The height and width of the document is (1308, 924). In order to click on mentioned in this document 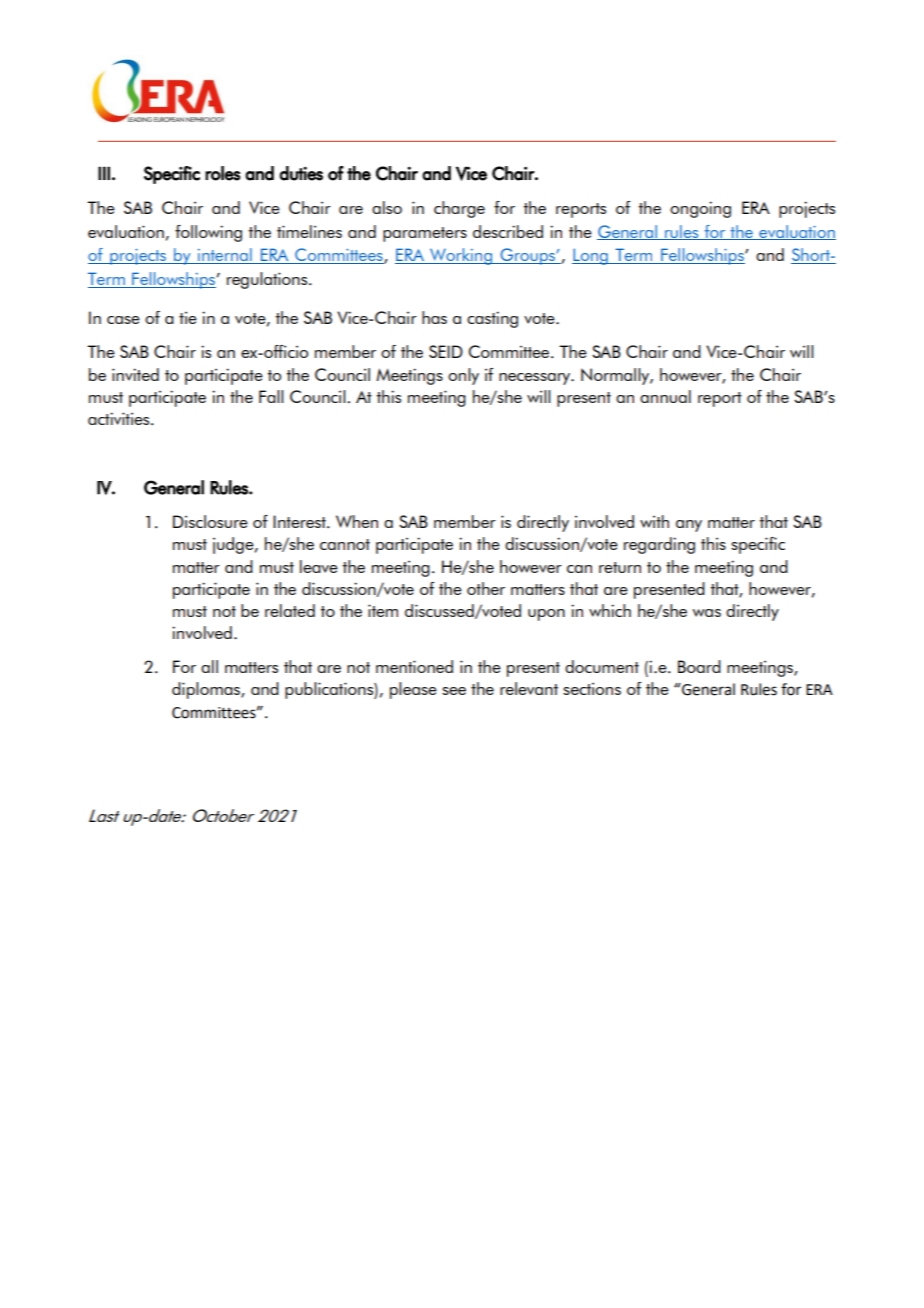, I will do `click(414, 666)`.
